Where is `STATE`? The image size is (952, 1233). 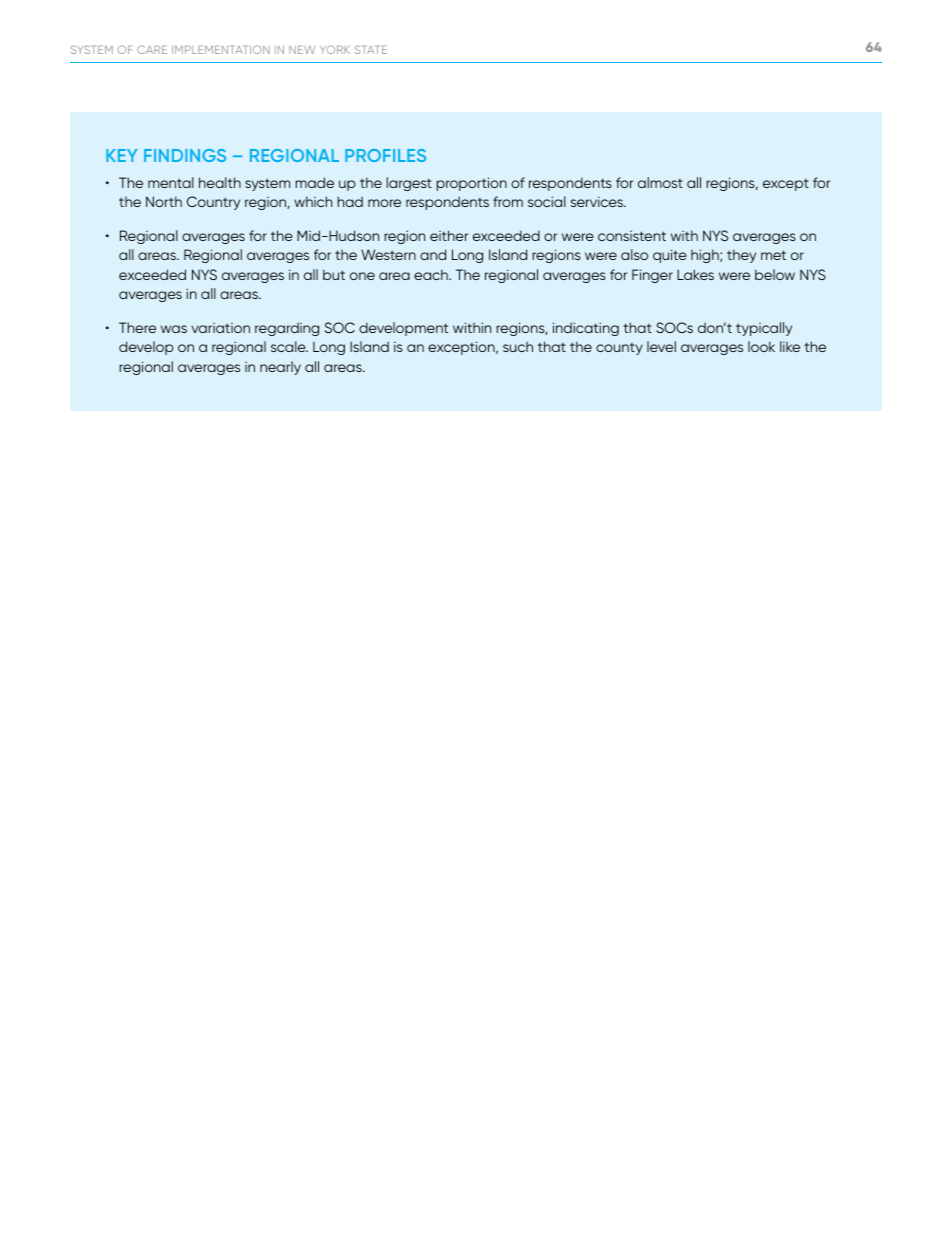 STATE is located at coordinates (371, 49).
